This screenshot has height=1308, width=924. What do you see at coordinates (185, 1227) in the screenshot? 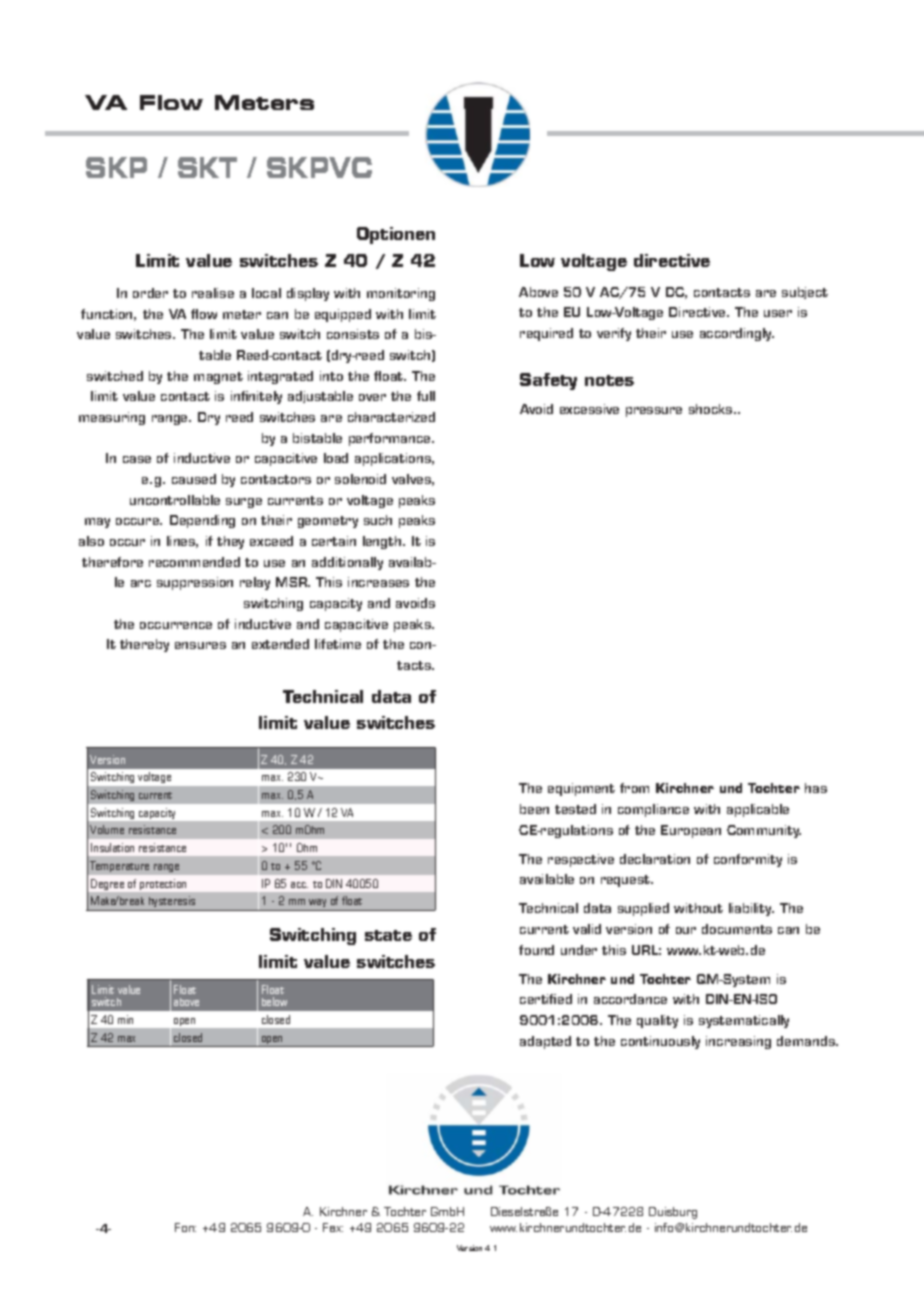
I see `Fon` at bounding box center [185, 1227].
